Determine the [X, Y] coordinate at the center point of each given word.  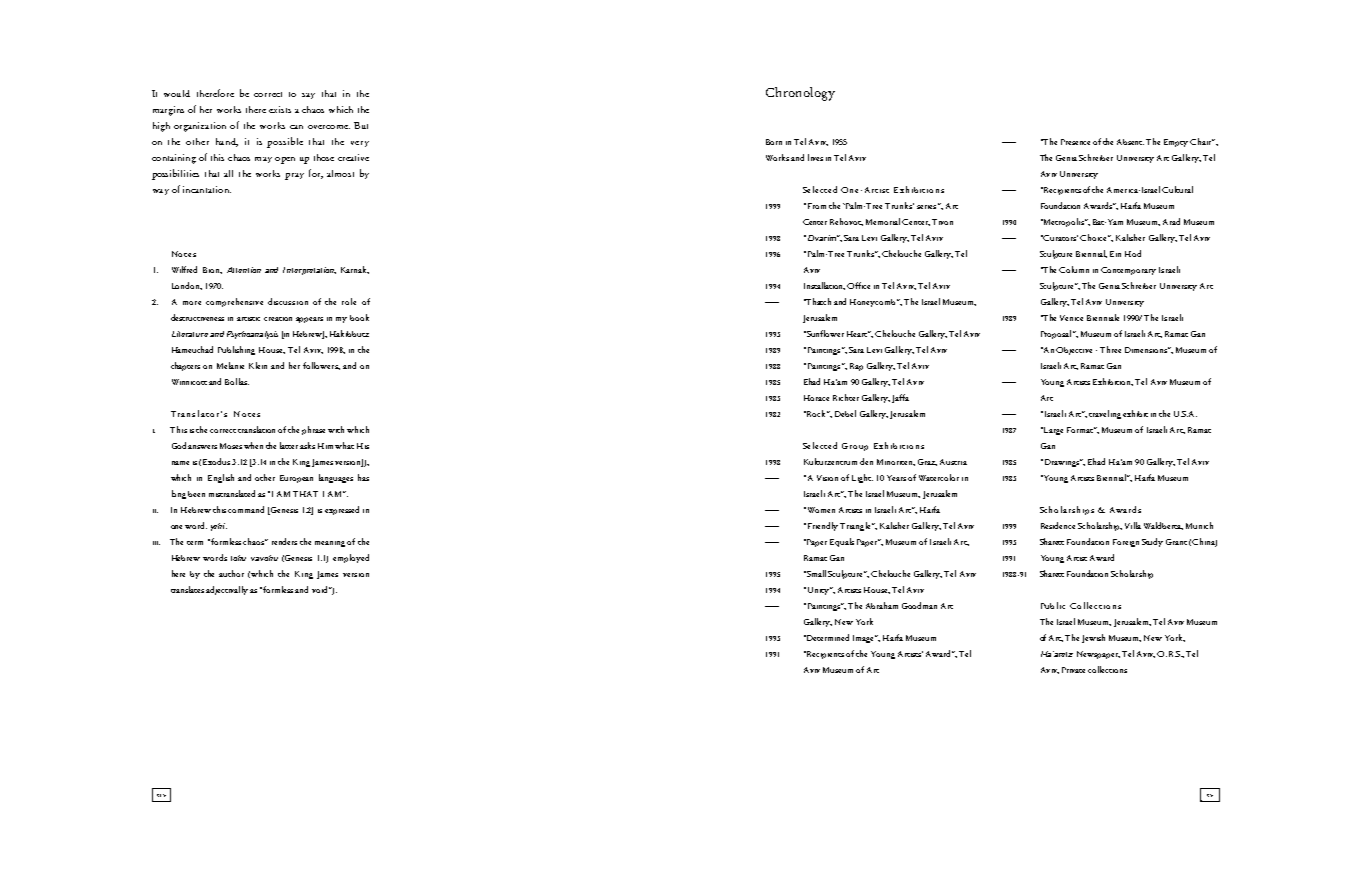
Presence [1075, 142]
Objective [1074, 351]
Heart [858, 334]
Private [1073, 670]
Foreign [1126, 543]
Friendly [821, 526]
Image [865, 639]
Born [774, 142]
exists [280, 109]
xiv [161, 795]
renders [284, 541]
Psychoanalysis [252, 335]
